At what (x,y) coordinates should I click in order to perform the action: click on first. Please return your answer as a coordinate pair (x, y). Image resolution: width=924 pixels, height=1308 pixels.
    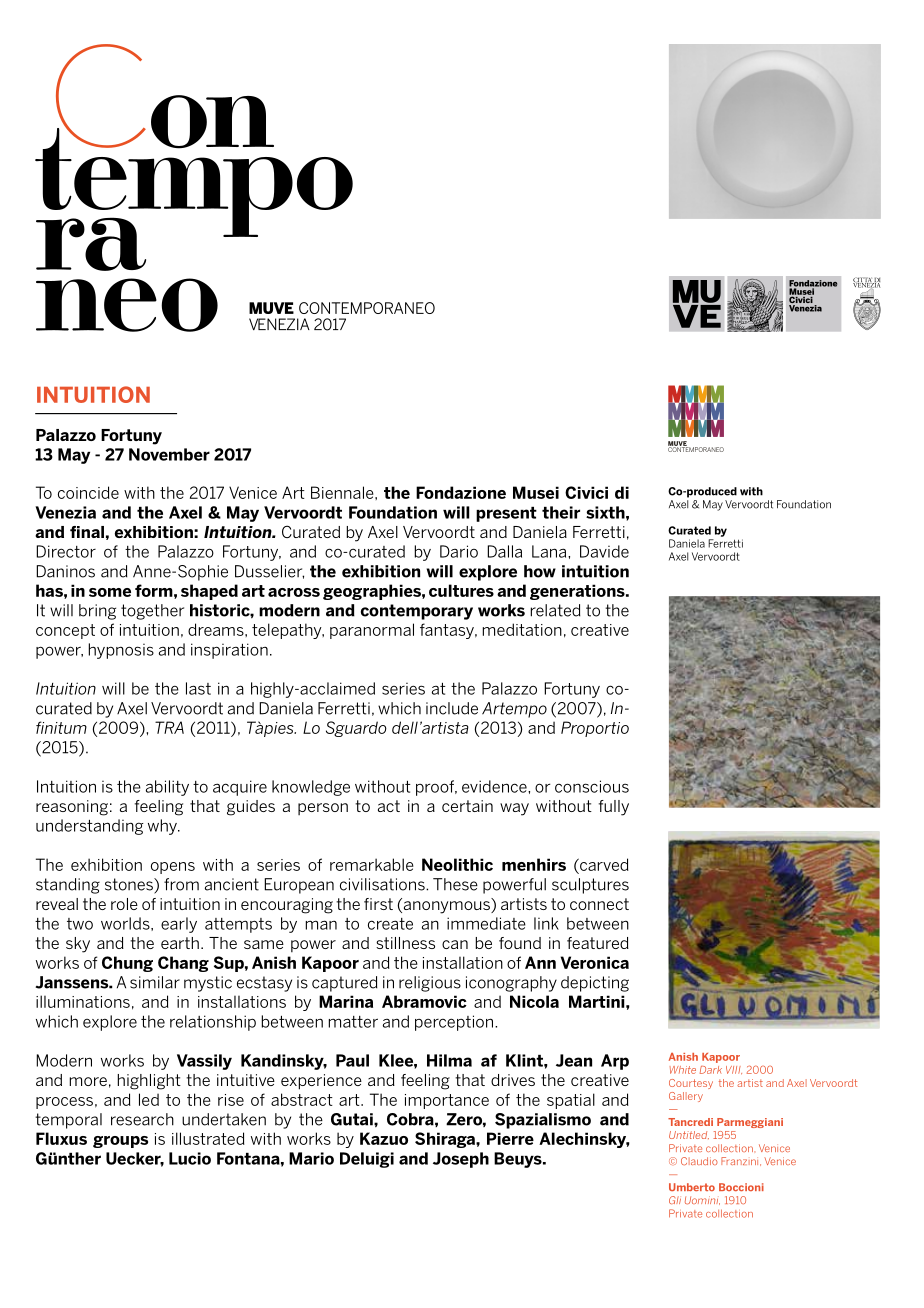
    Looking at the image, I should click on (378, 904).
